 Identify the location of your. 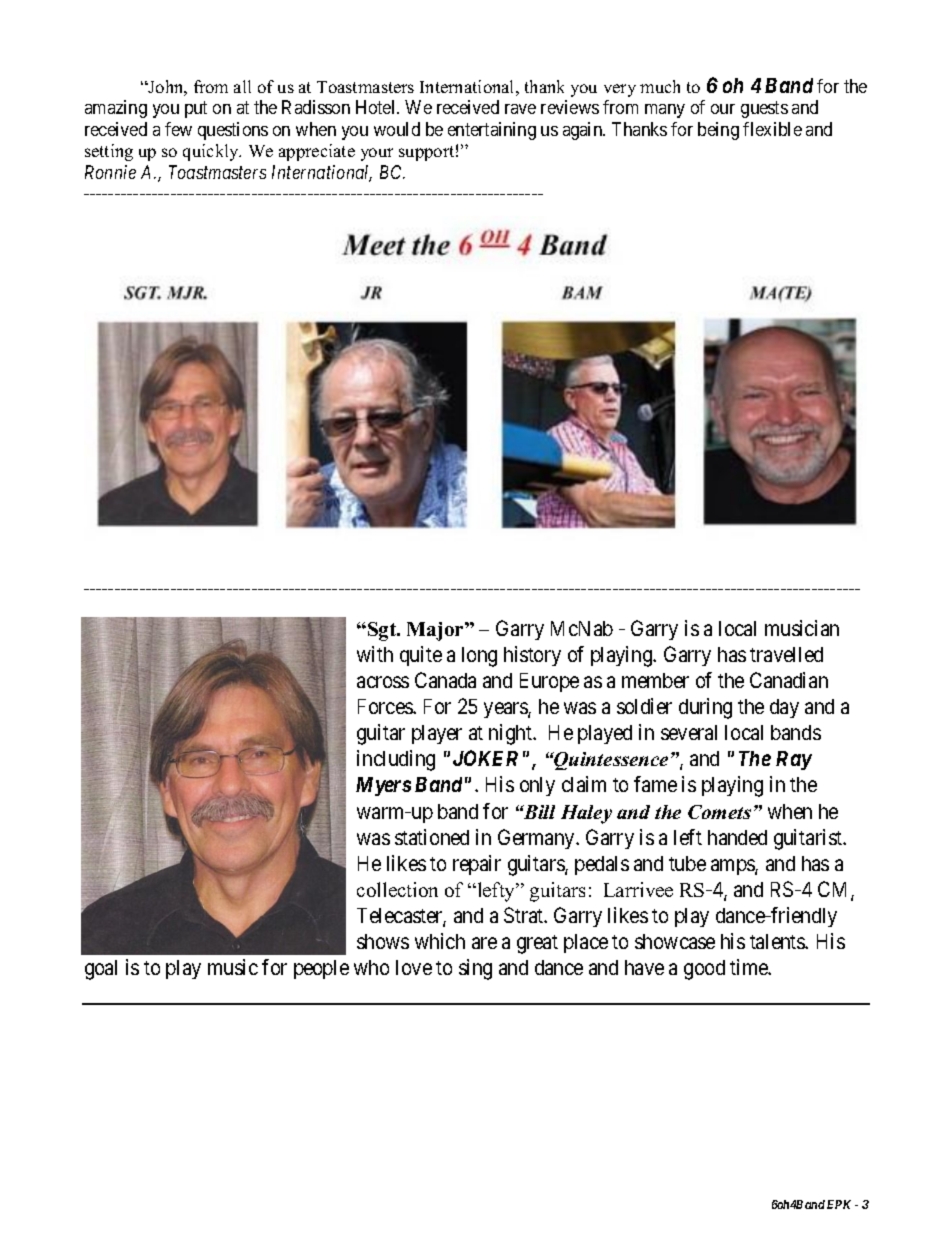
(377, 154).
